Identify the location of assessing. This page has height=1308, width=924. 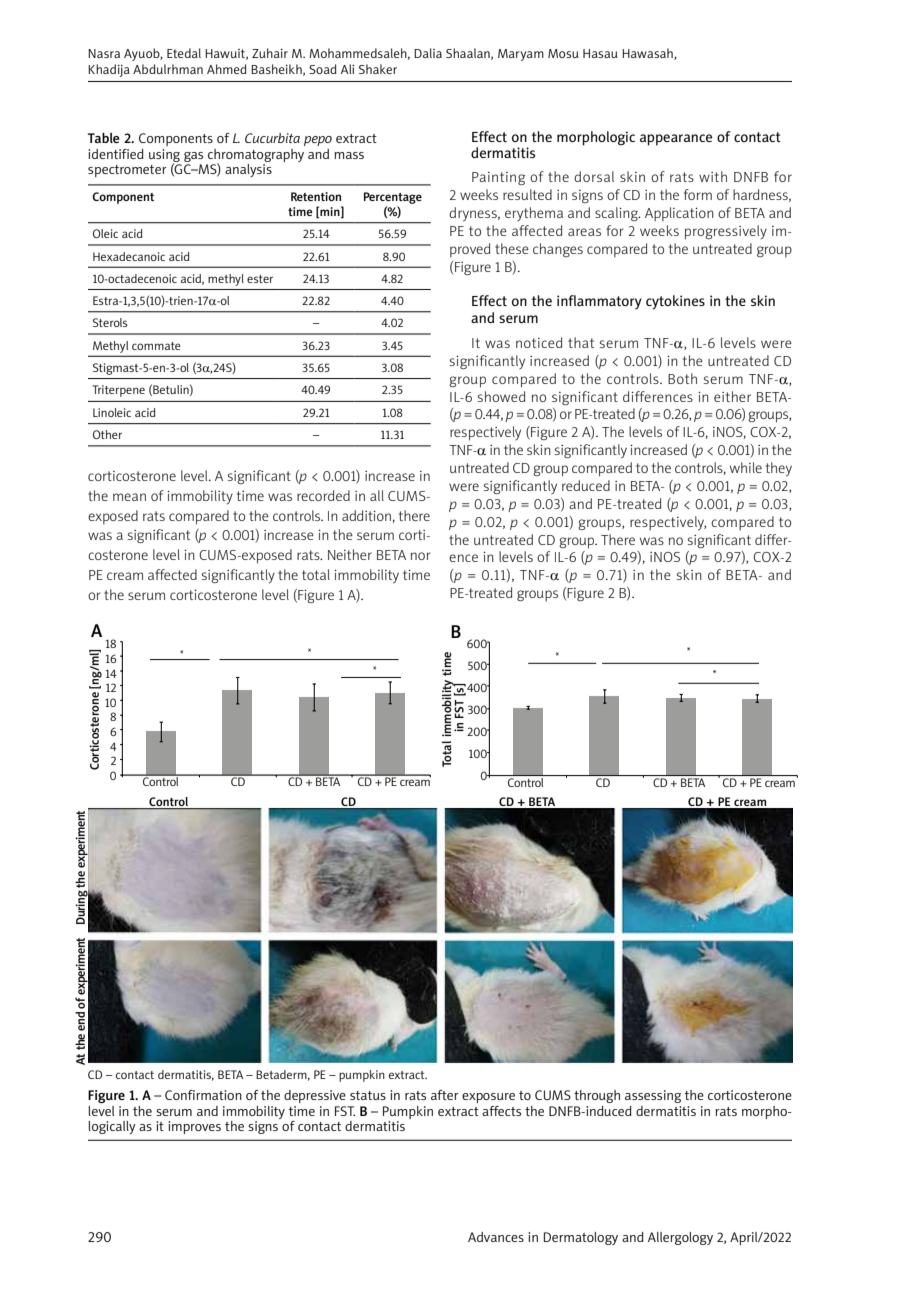
(653, 1096).
